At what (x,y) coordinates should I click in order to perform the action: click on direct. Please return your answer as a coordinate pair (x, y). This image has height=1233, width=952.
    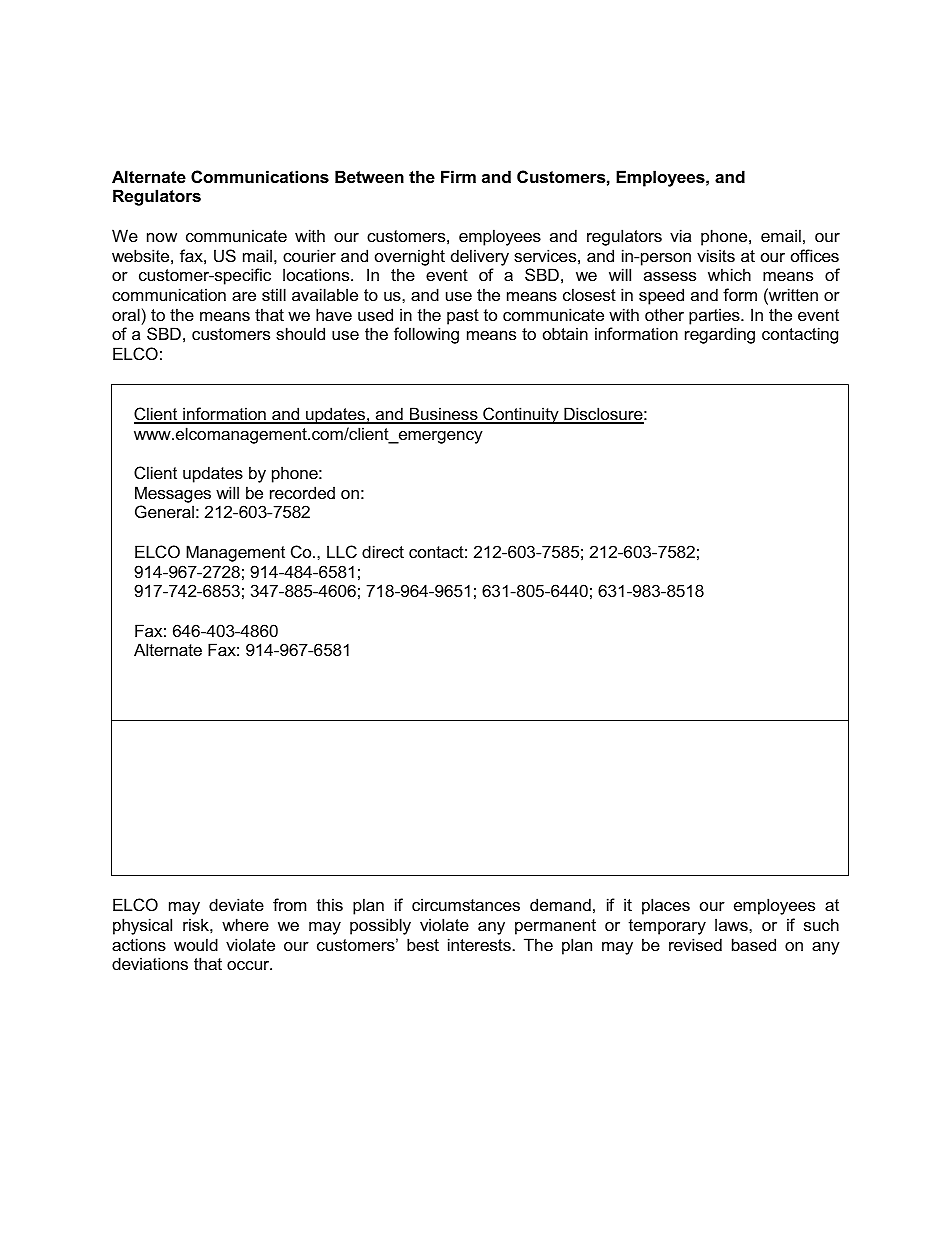
    Looking at the image, I should click on (383, 551).
